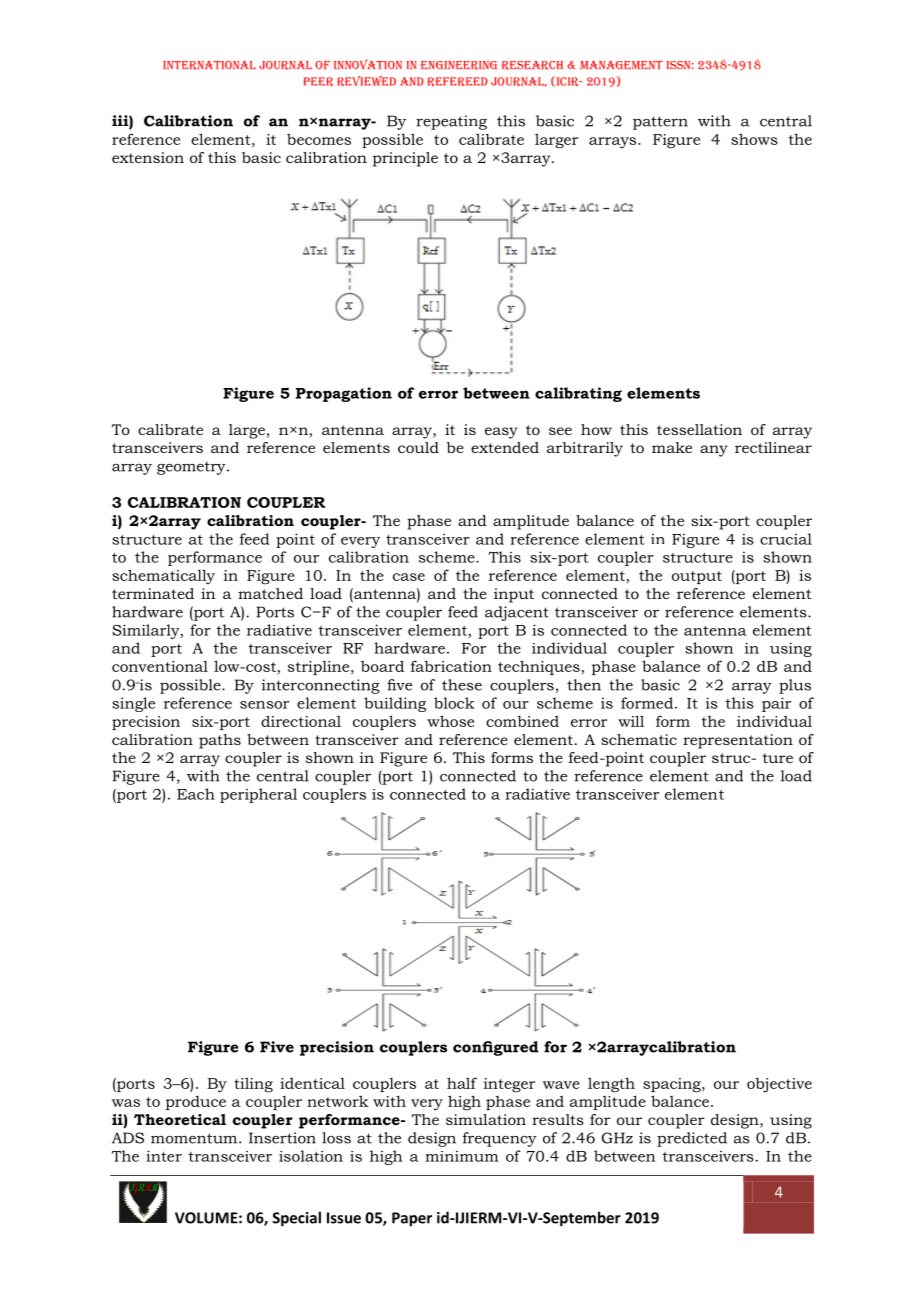 This document has height=1307, width=924. Describe the element at coordinates (195, 1138) in the document. I see `momentum` at that location.
